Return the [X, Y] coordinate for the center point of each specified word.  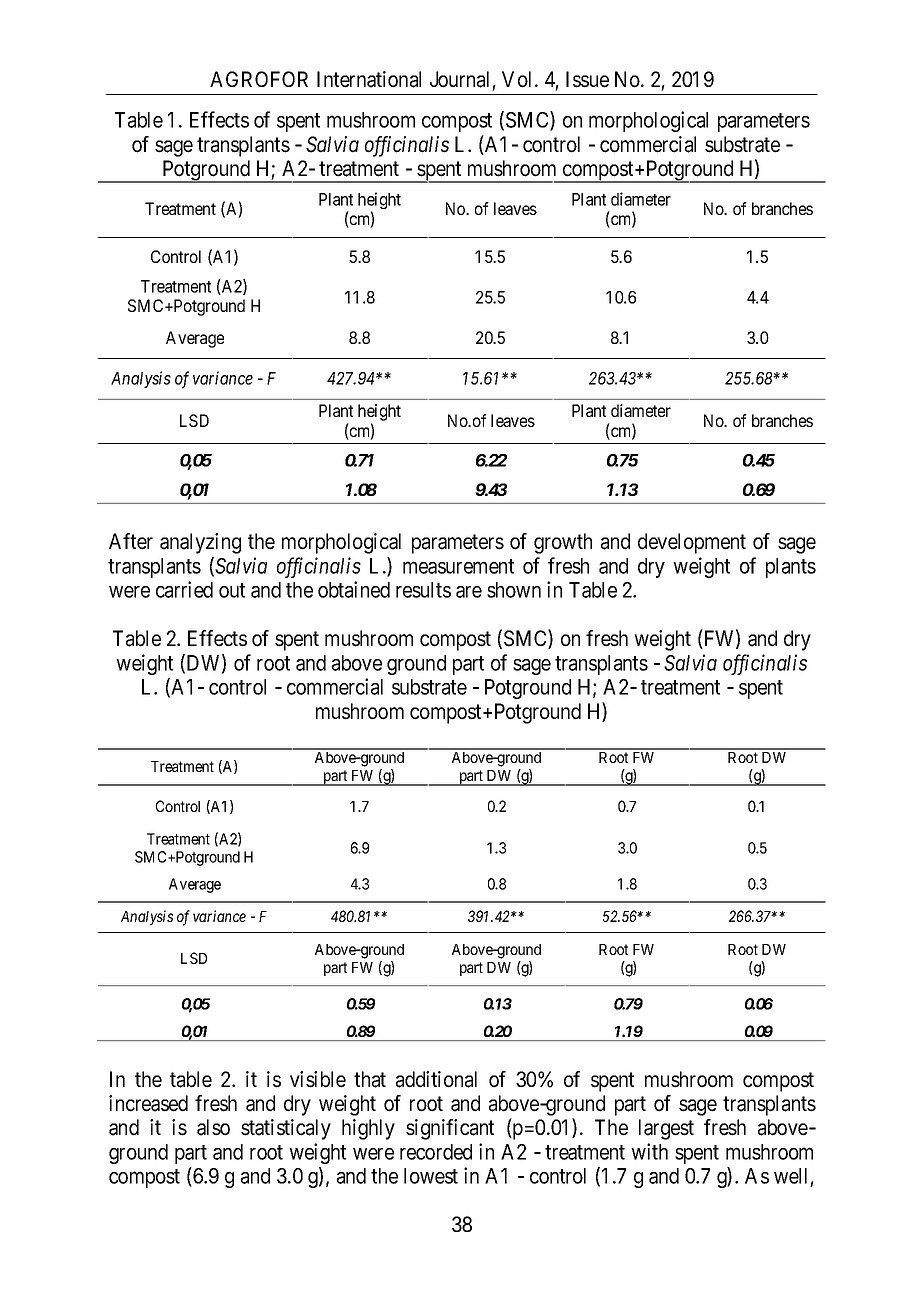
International [369, 79]
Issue [587, 79]
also [213, 1127]
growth [563, 543]
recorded [436, 1152]
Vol [519, 79]
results [423, 590]
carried [184, 589]
